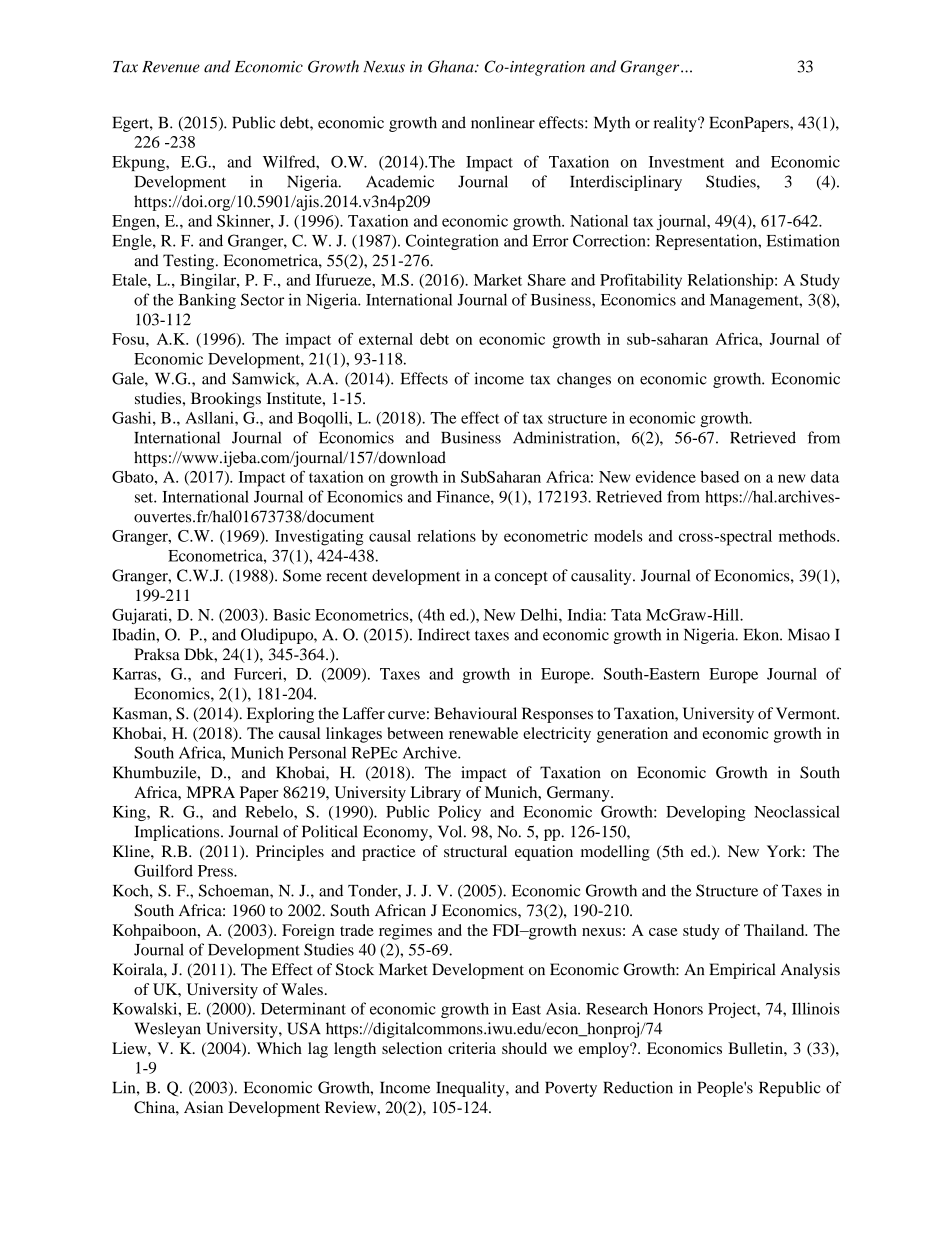 The width and height of the screenshot is (952, 1233). I want to click on based, so click(719, 477).
